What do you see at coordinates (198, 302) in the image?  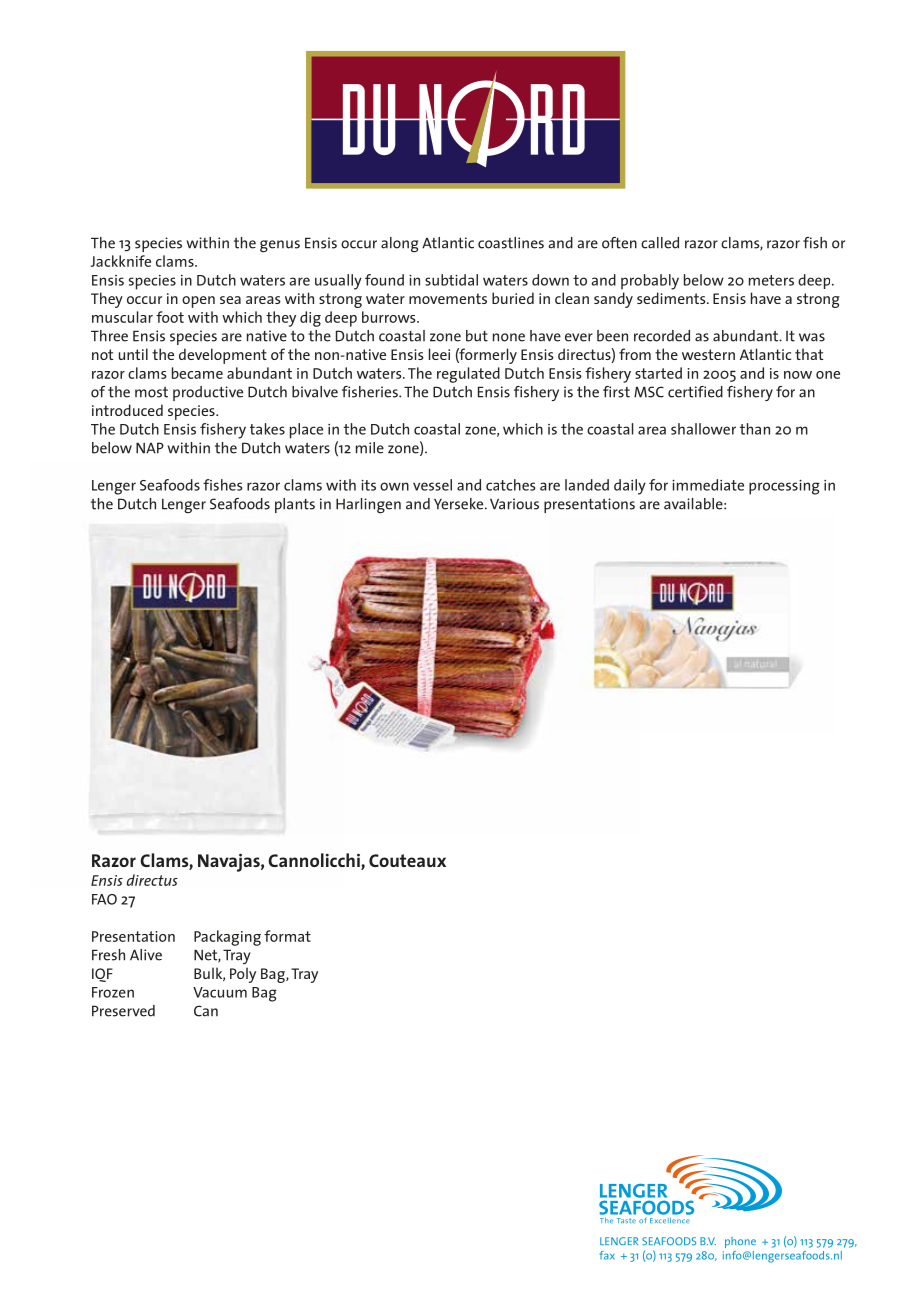 I see `open` at bounding box center [198, 302].
